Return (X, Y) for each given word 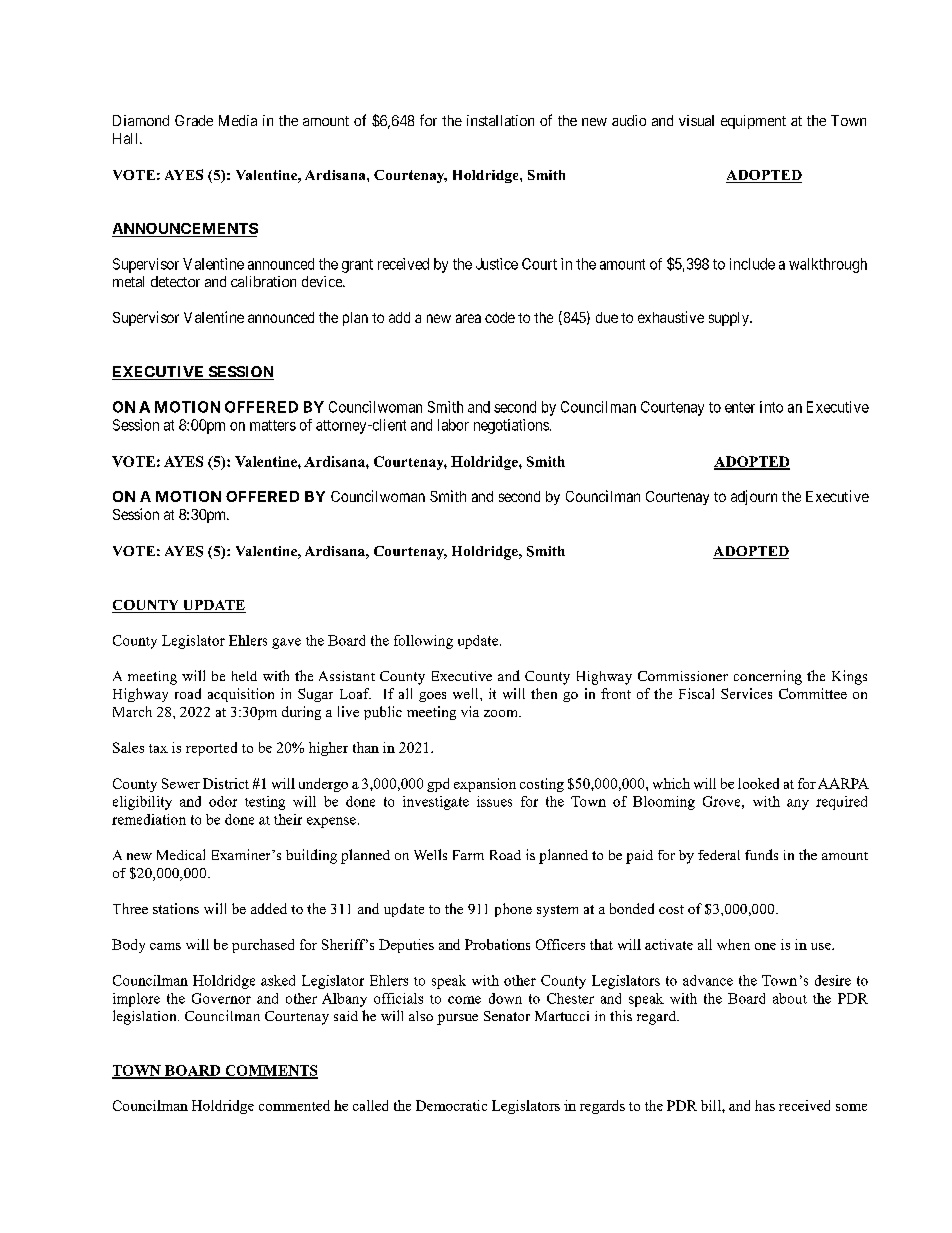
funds (761, 854)
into (771, 407)
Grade (194, 120)
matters (273, 425)
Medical (181, 854)
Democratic (451, 1105)
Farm (468, 855)
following (423, 642)
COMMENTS (270, 1071)
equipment (753, 122)
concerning (768, 677)
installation (500, 120)
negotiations (511, 426)
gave (286, 643)
